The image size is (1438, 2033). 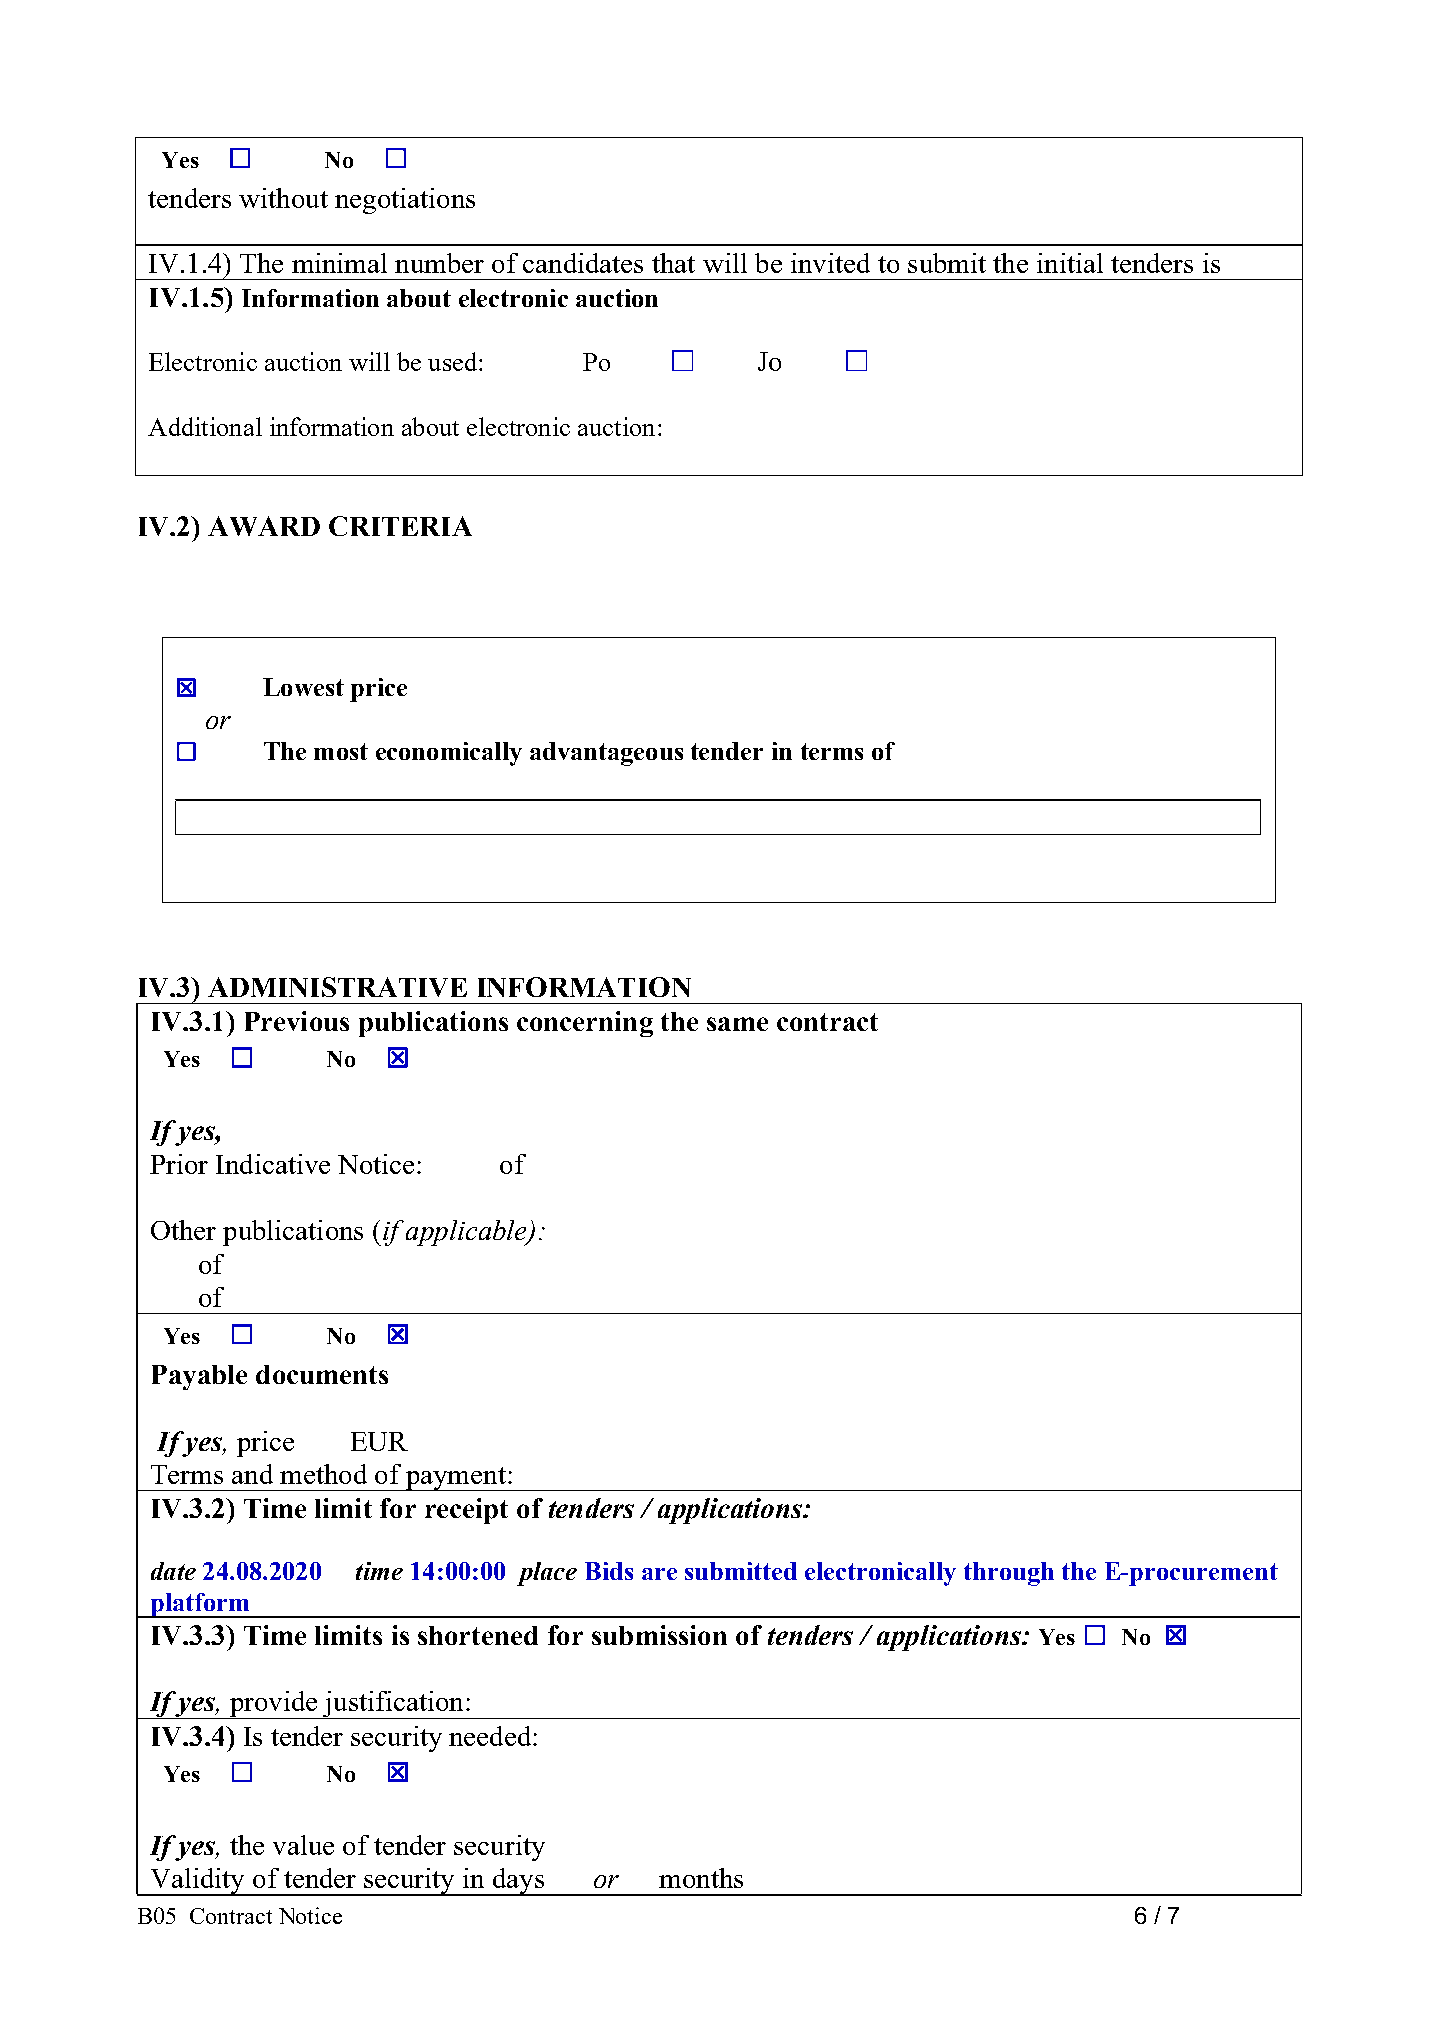 I want to click on Previous, so click(x=297, y=1021).
